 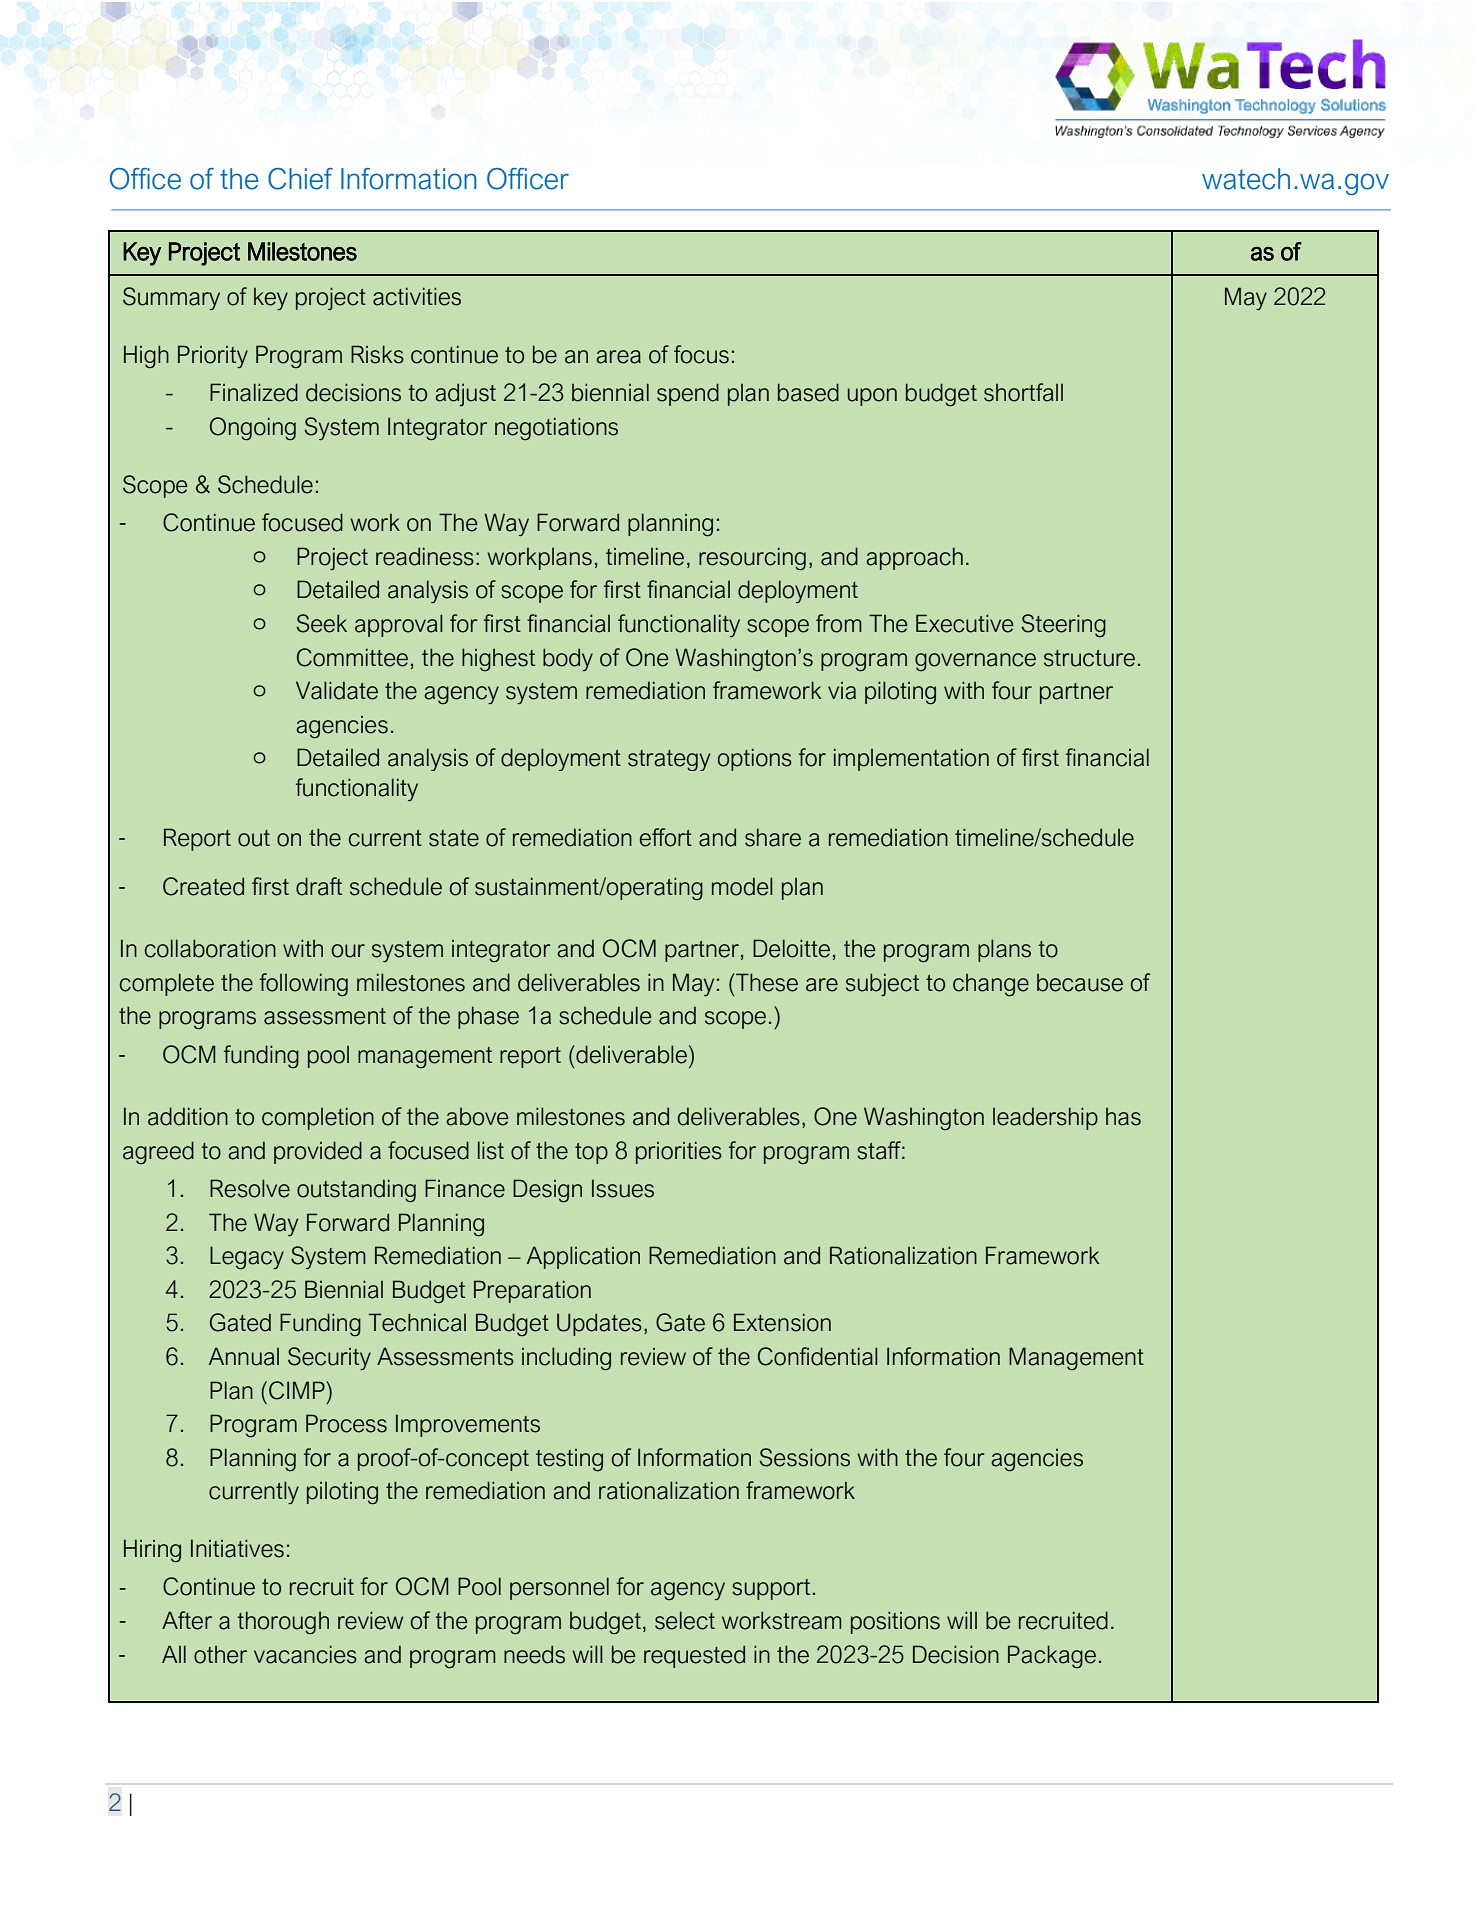 What do you see at coordinates (300, 179) in the image?
I see `Chief` at bounding box center [300, 179].
